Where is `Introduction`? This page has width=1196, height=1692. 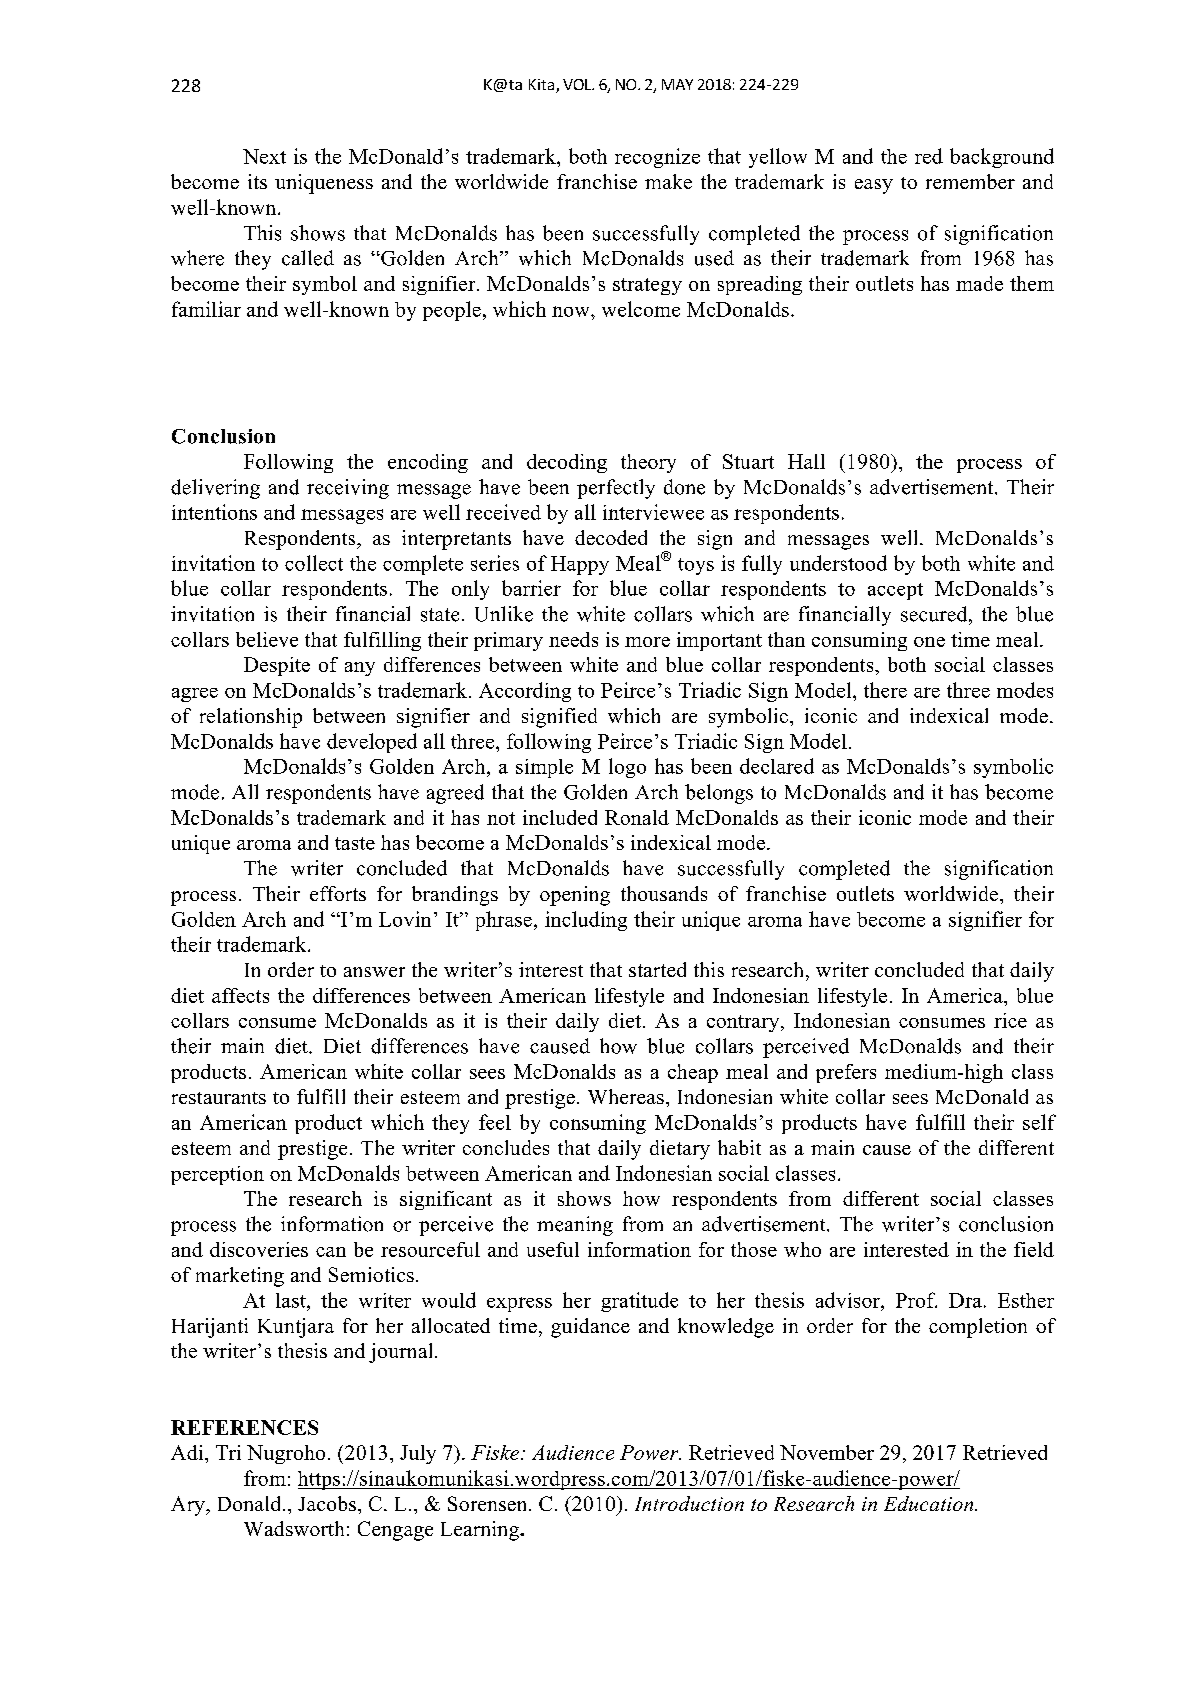
Introduction is located at coordinates (689, 1503).
